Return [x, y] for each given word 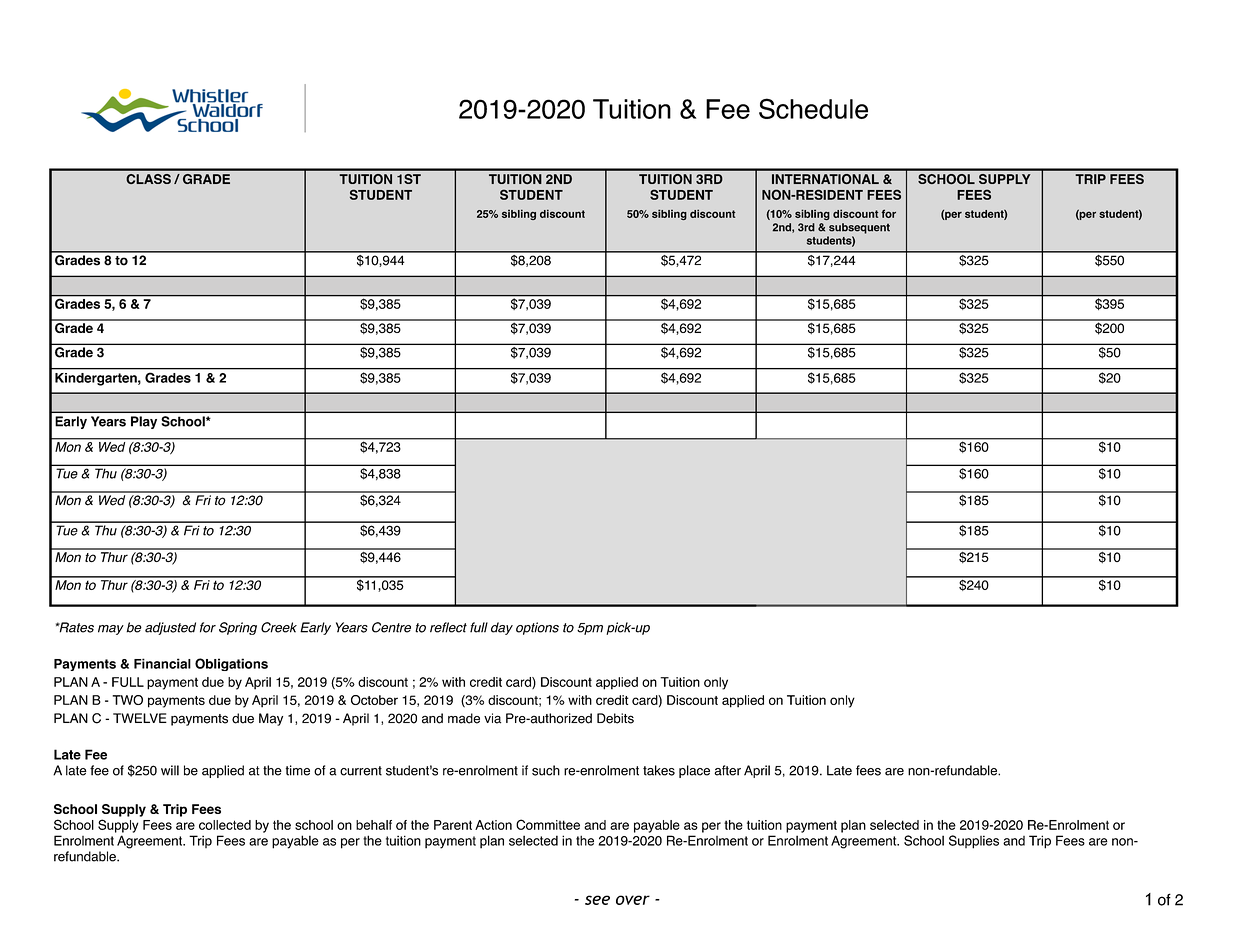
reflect [448, 627]
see [597, 900]
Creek [279, 627]
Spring [238, 628]
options [537, 628]
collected [225, 825]
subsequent [859, 228]
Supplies [974, 842]
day [502, 628]
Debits [615, 718]
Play [144, 422]
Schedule [813, 108]
